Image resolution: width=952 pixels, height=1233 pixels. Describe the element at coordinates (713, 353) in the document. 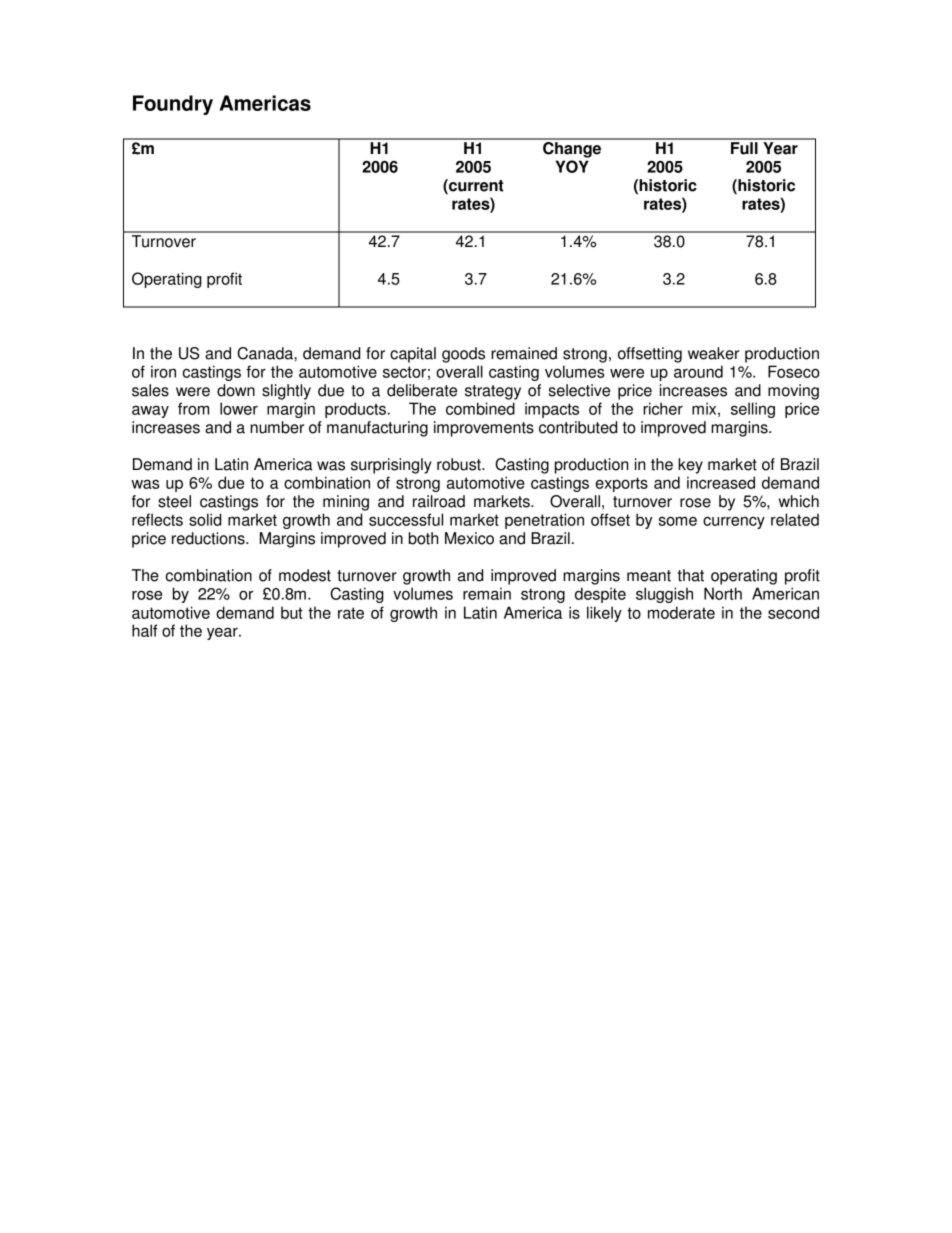

I see `weaker` at that location.
